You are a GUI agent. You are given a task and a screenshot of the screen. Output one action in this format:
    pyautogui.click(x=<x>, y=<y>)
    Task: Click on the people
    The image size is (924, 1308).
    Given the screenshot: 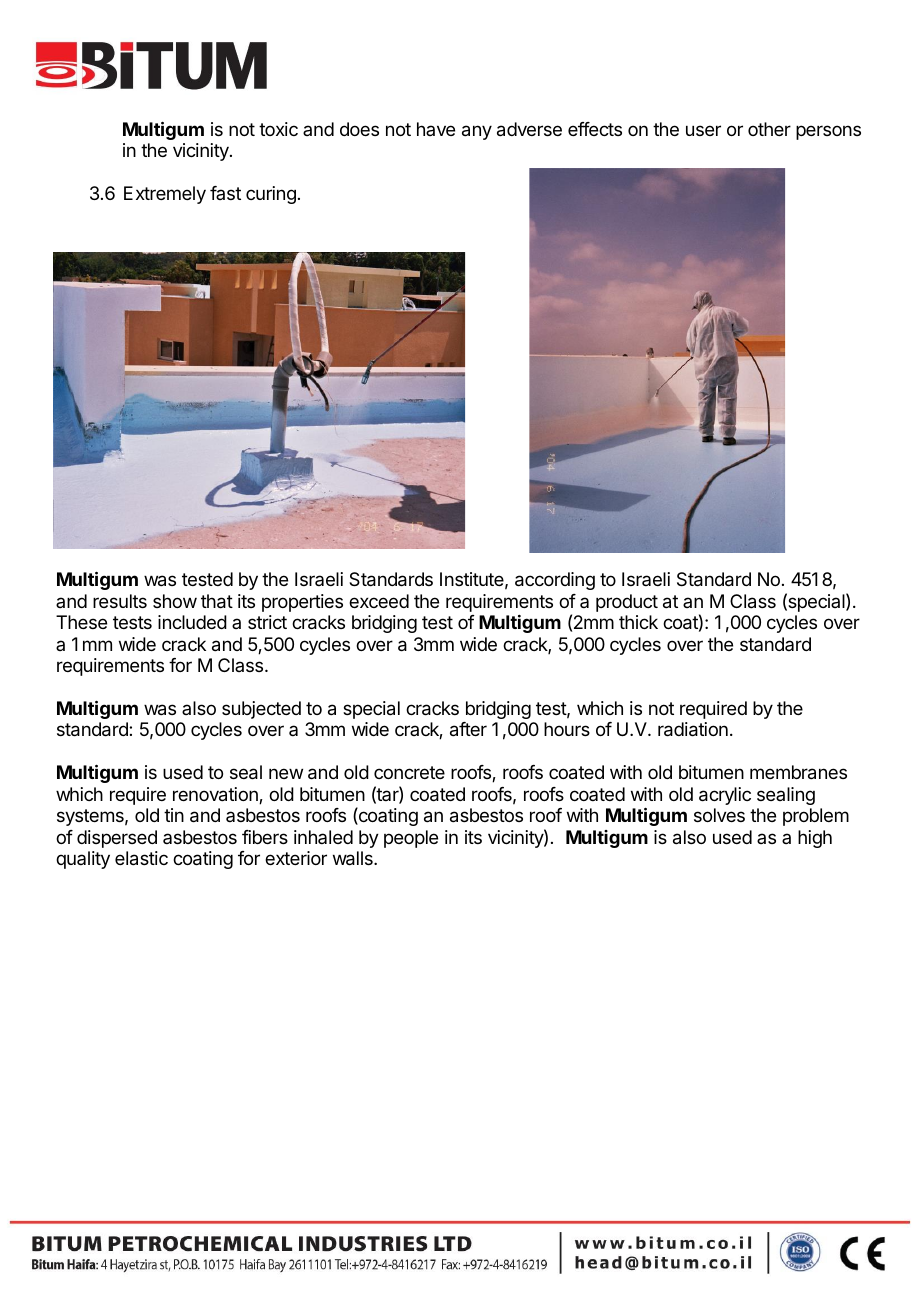 What is the action you would take?
    pyautogui.click(x=411, y=839)
